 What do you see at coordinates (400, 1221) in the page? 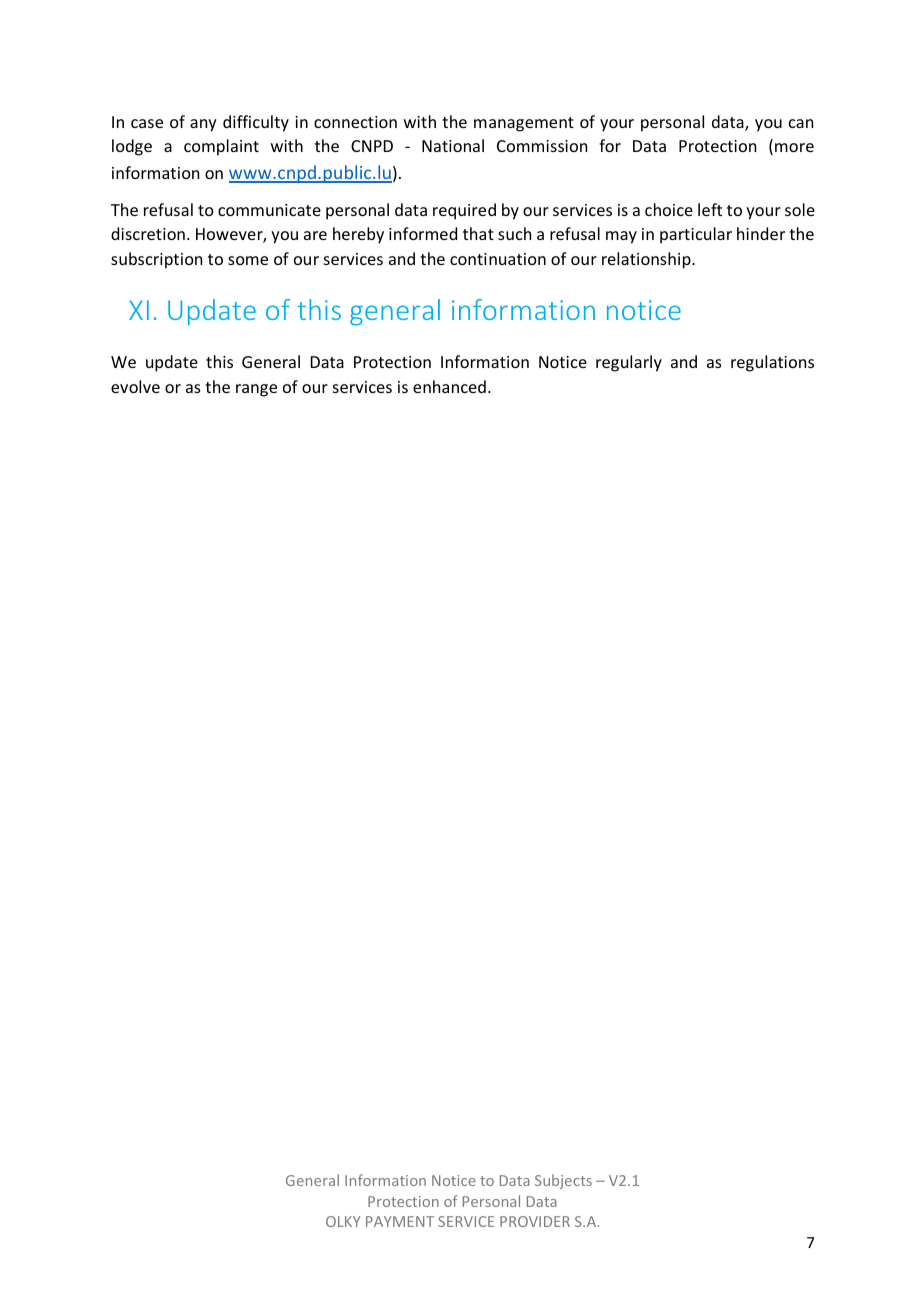
I see `PAYMENT` at bounding box center [400, 1221].
